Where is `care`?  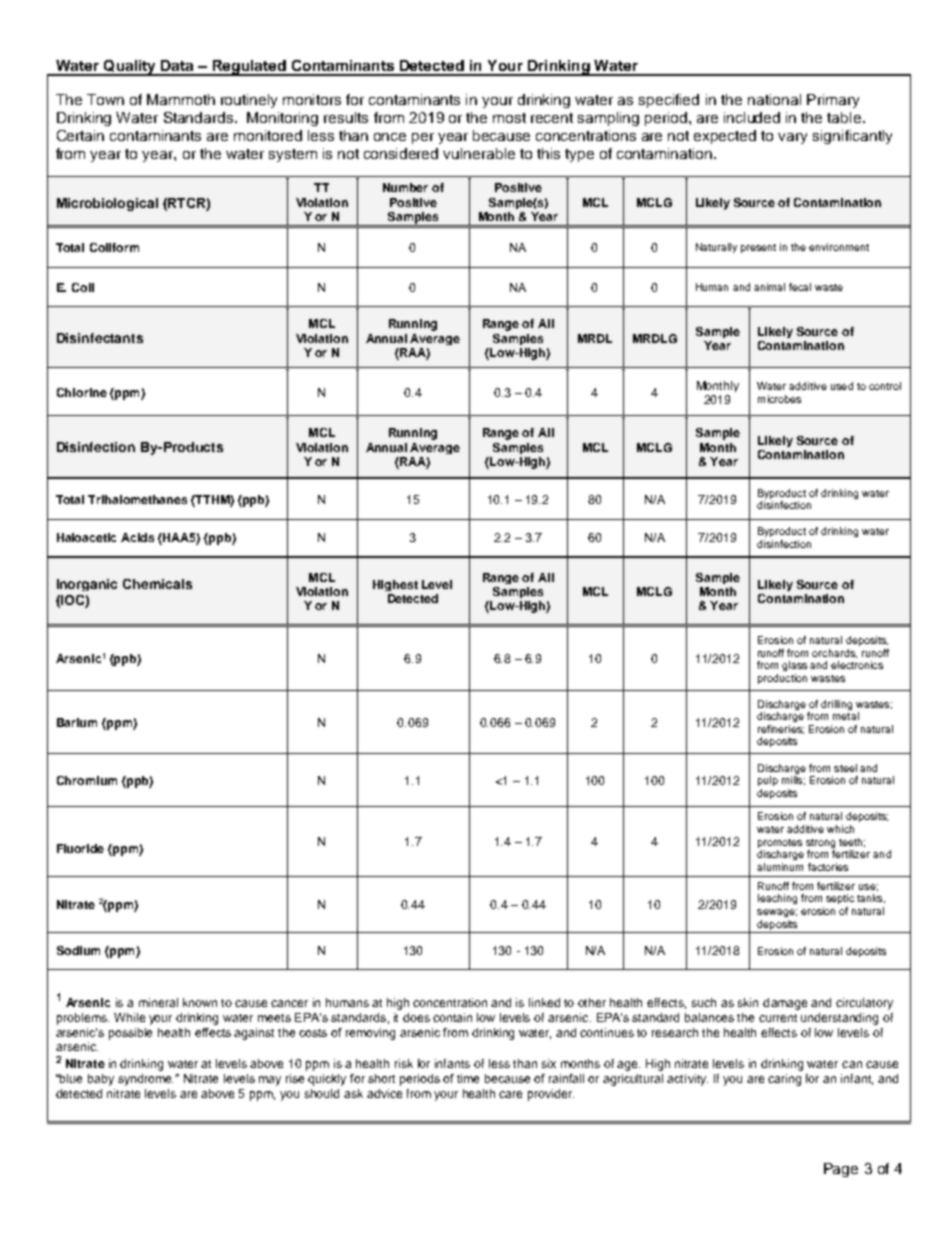 care is located at coordinates (510, 1094).
